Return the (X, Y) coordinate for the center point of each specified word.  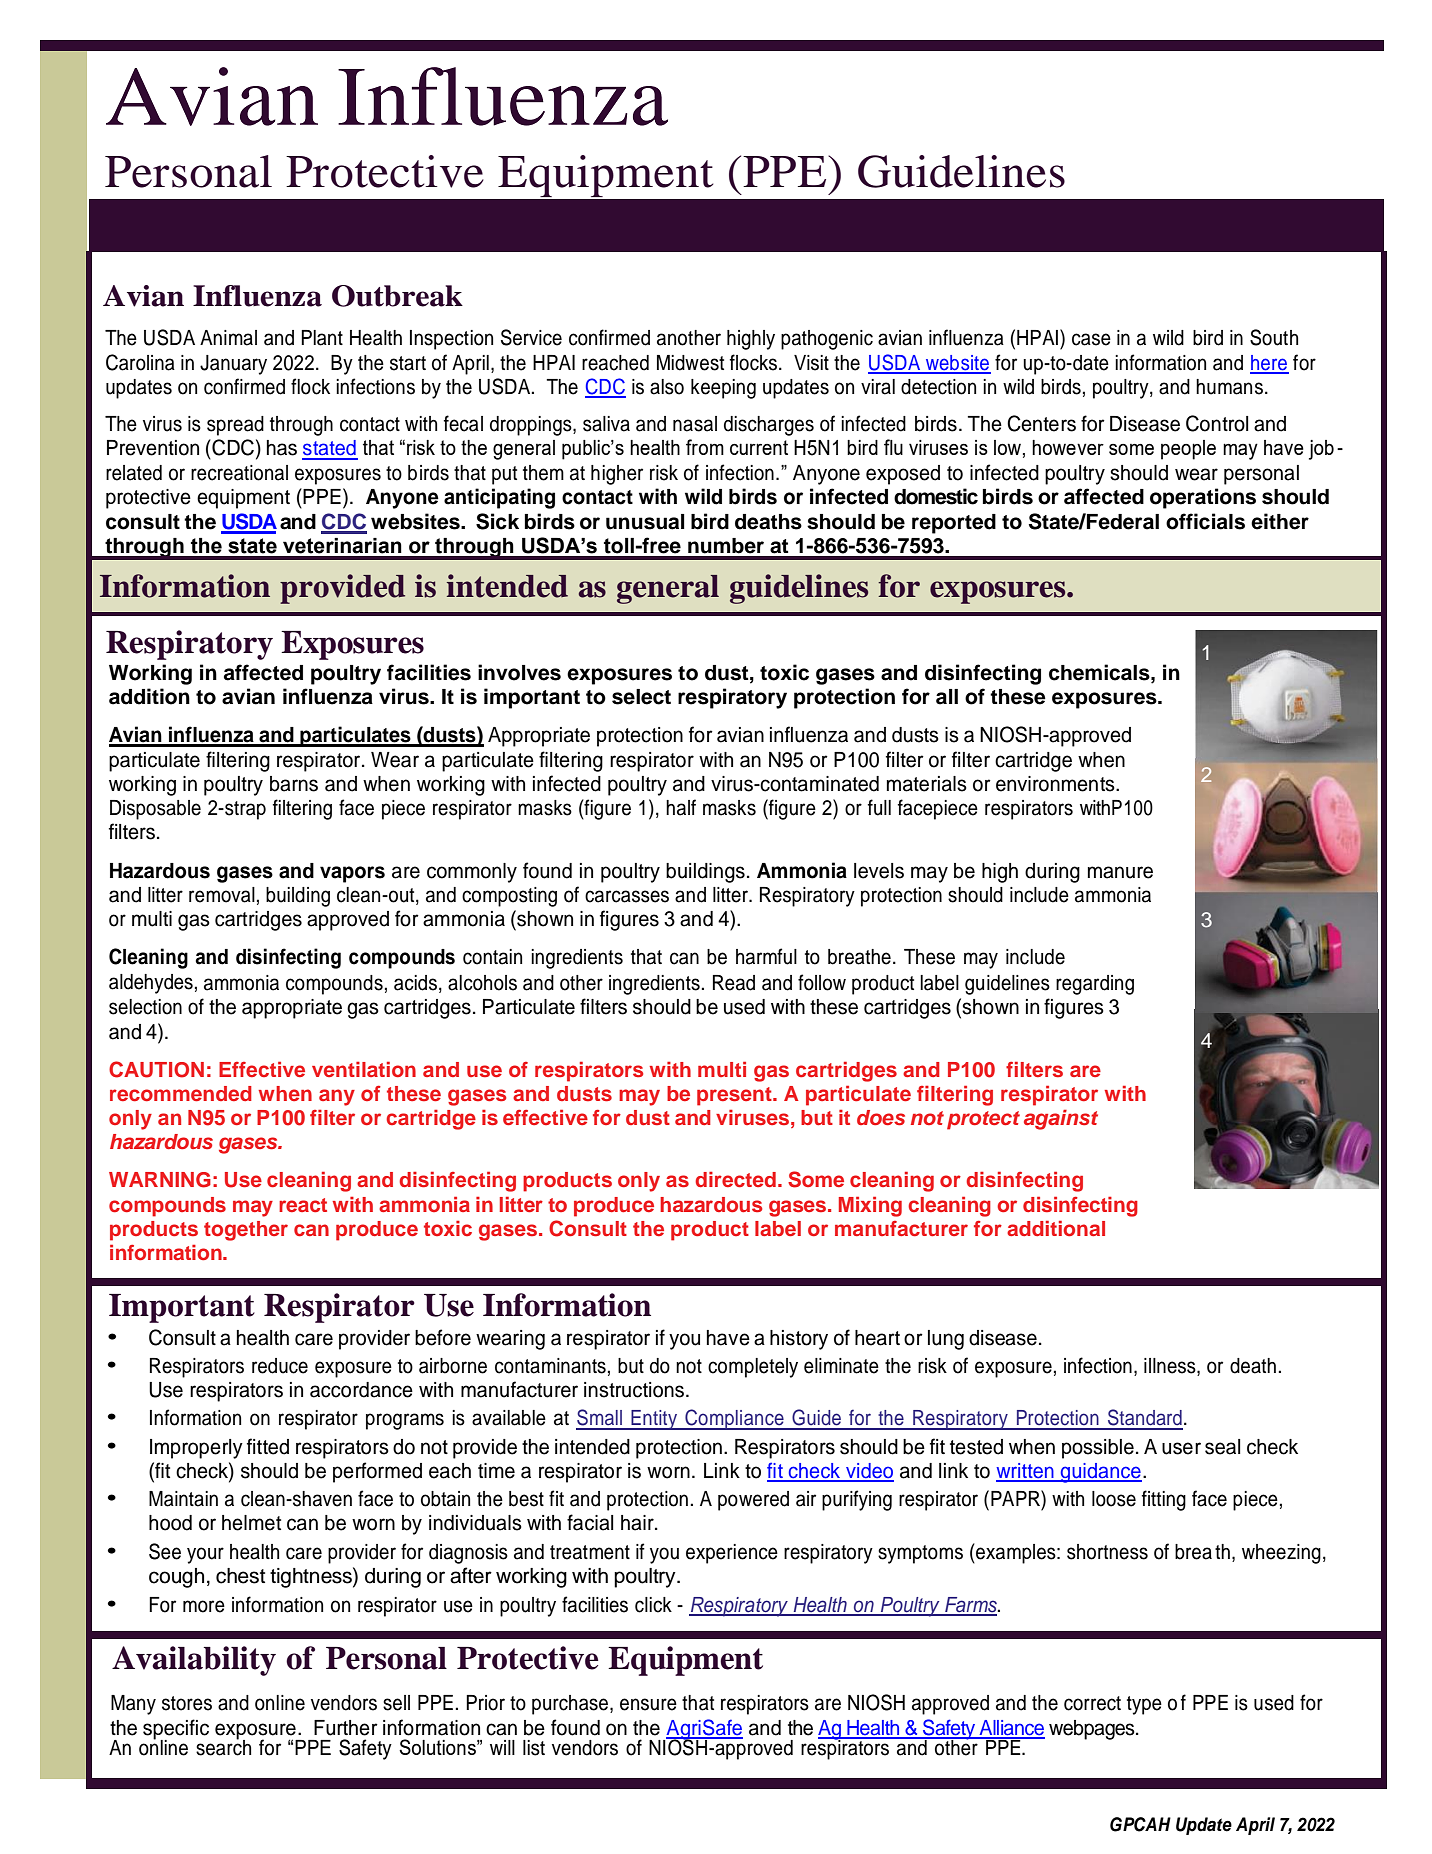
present (735, 1096)
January (233, 365)
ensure (648, 1704)
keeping (723, 389)
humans (1229, 387)
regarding (1095, 985)
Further (346, 1728)
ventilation (364, 1069)
